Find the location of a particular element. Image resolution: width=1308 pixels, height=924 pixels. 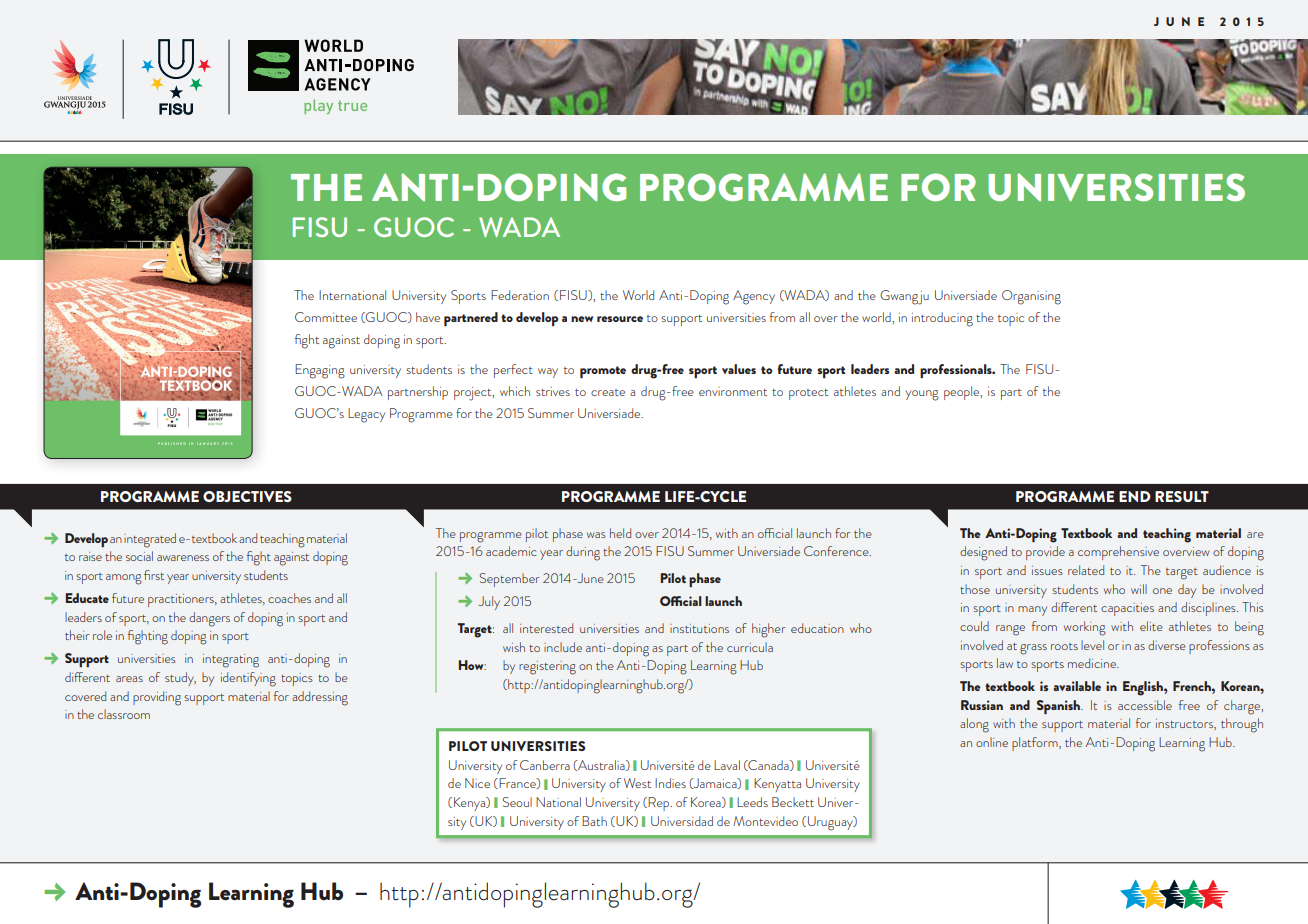

OBJECTIVES is located at coordinates (247, 496).
